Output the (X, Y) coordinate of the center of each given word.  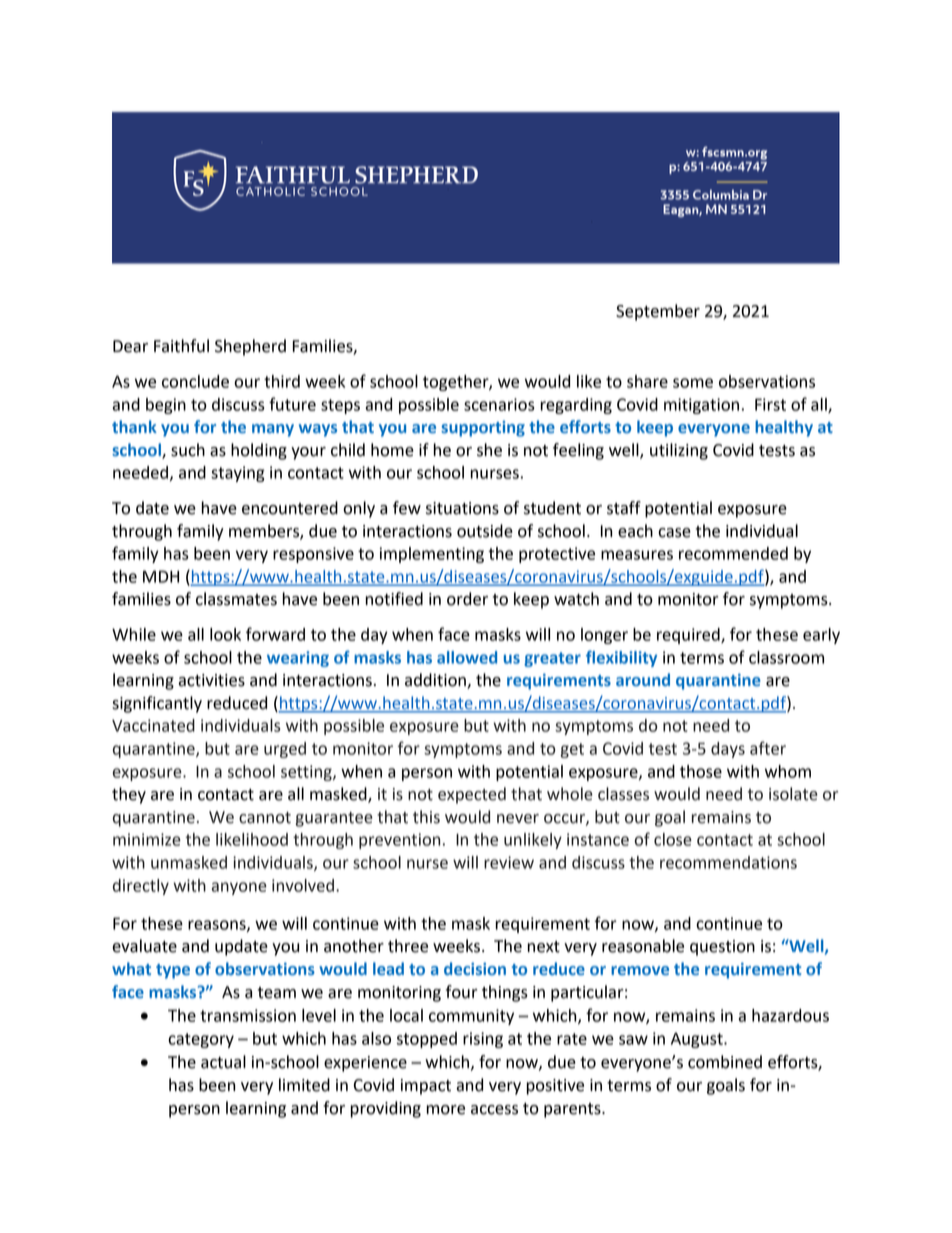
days (728, 750)
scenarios (499, 404)
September (658, 312)
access (494, 1110)
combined (725, 1062)
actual (223, 1062)
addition (436, 681)
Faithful (181, 346)
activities (211, 680)
